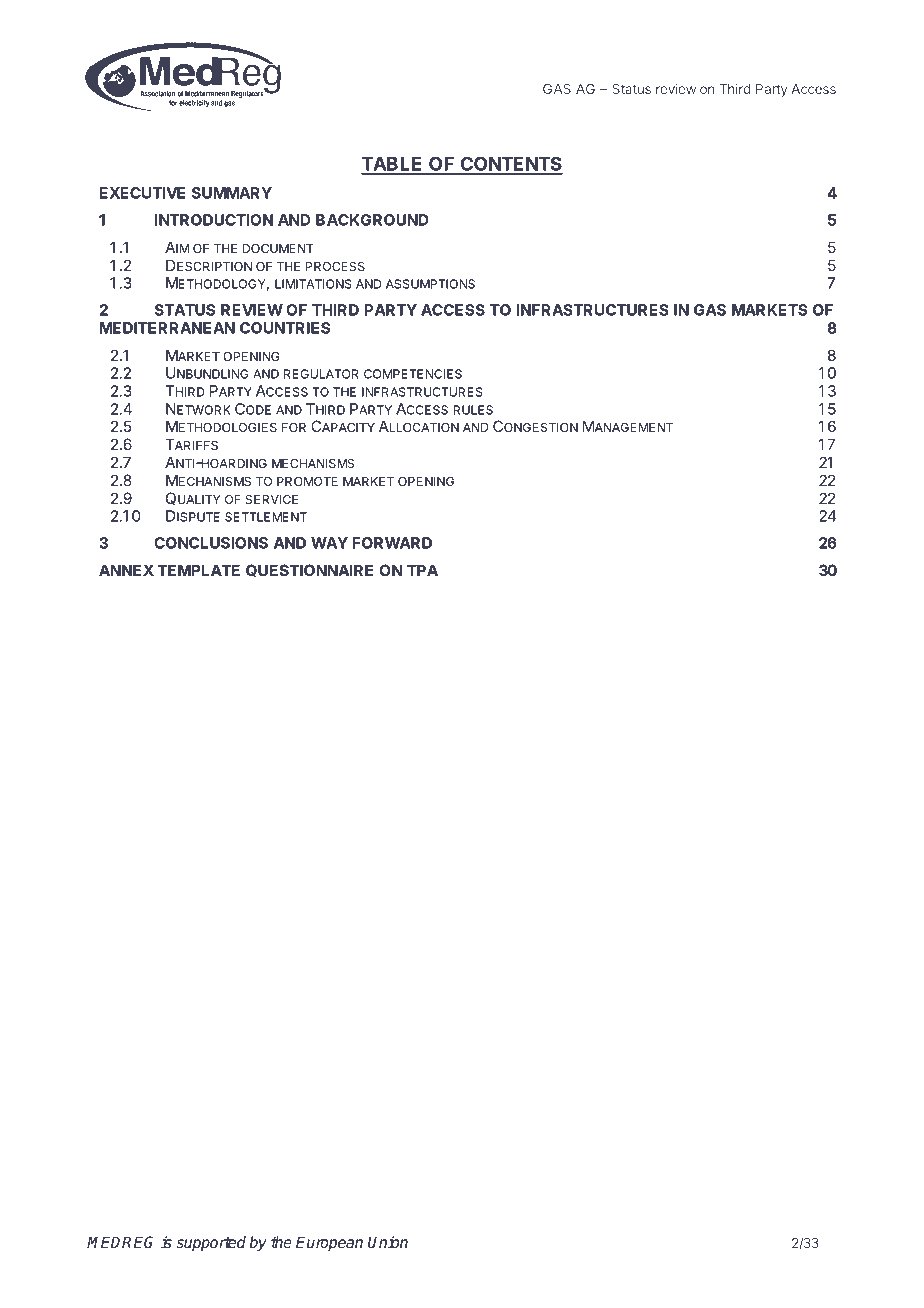  What do you see at coordinates (510, 165) in the document?
I see `CONTENTS` at bounding box center [510, 165].
